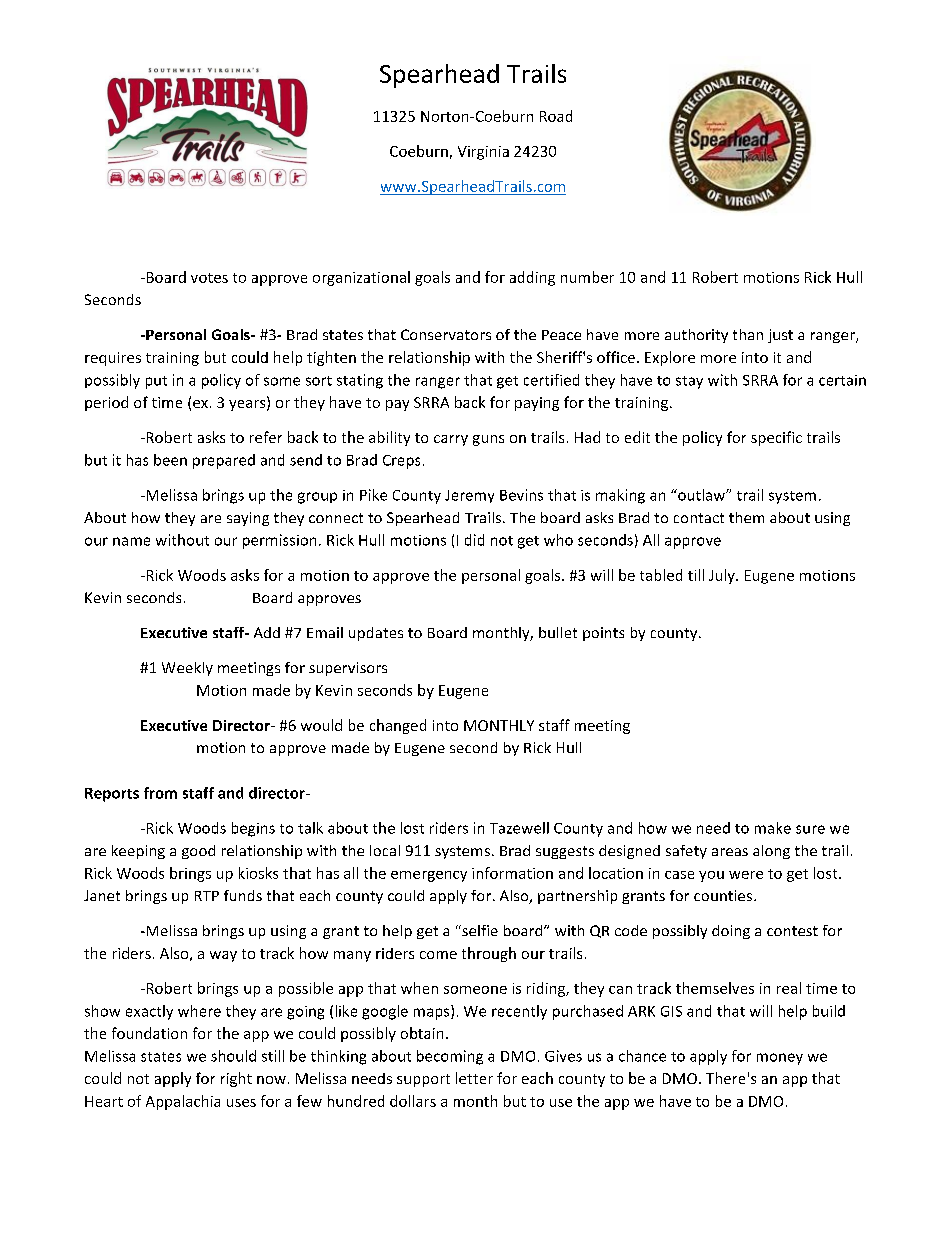 The height and width of the screenshot is (1233, 952). What do you see at coordinates (776, 438) in the screenshot?
I see `specific` at bounding box center [776, 438].
